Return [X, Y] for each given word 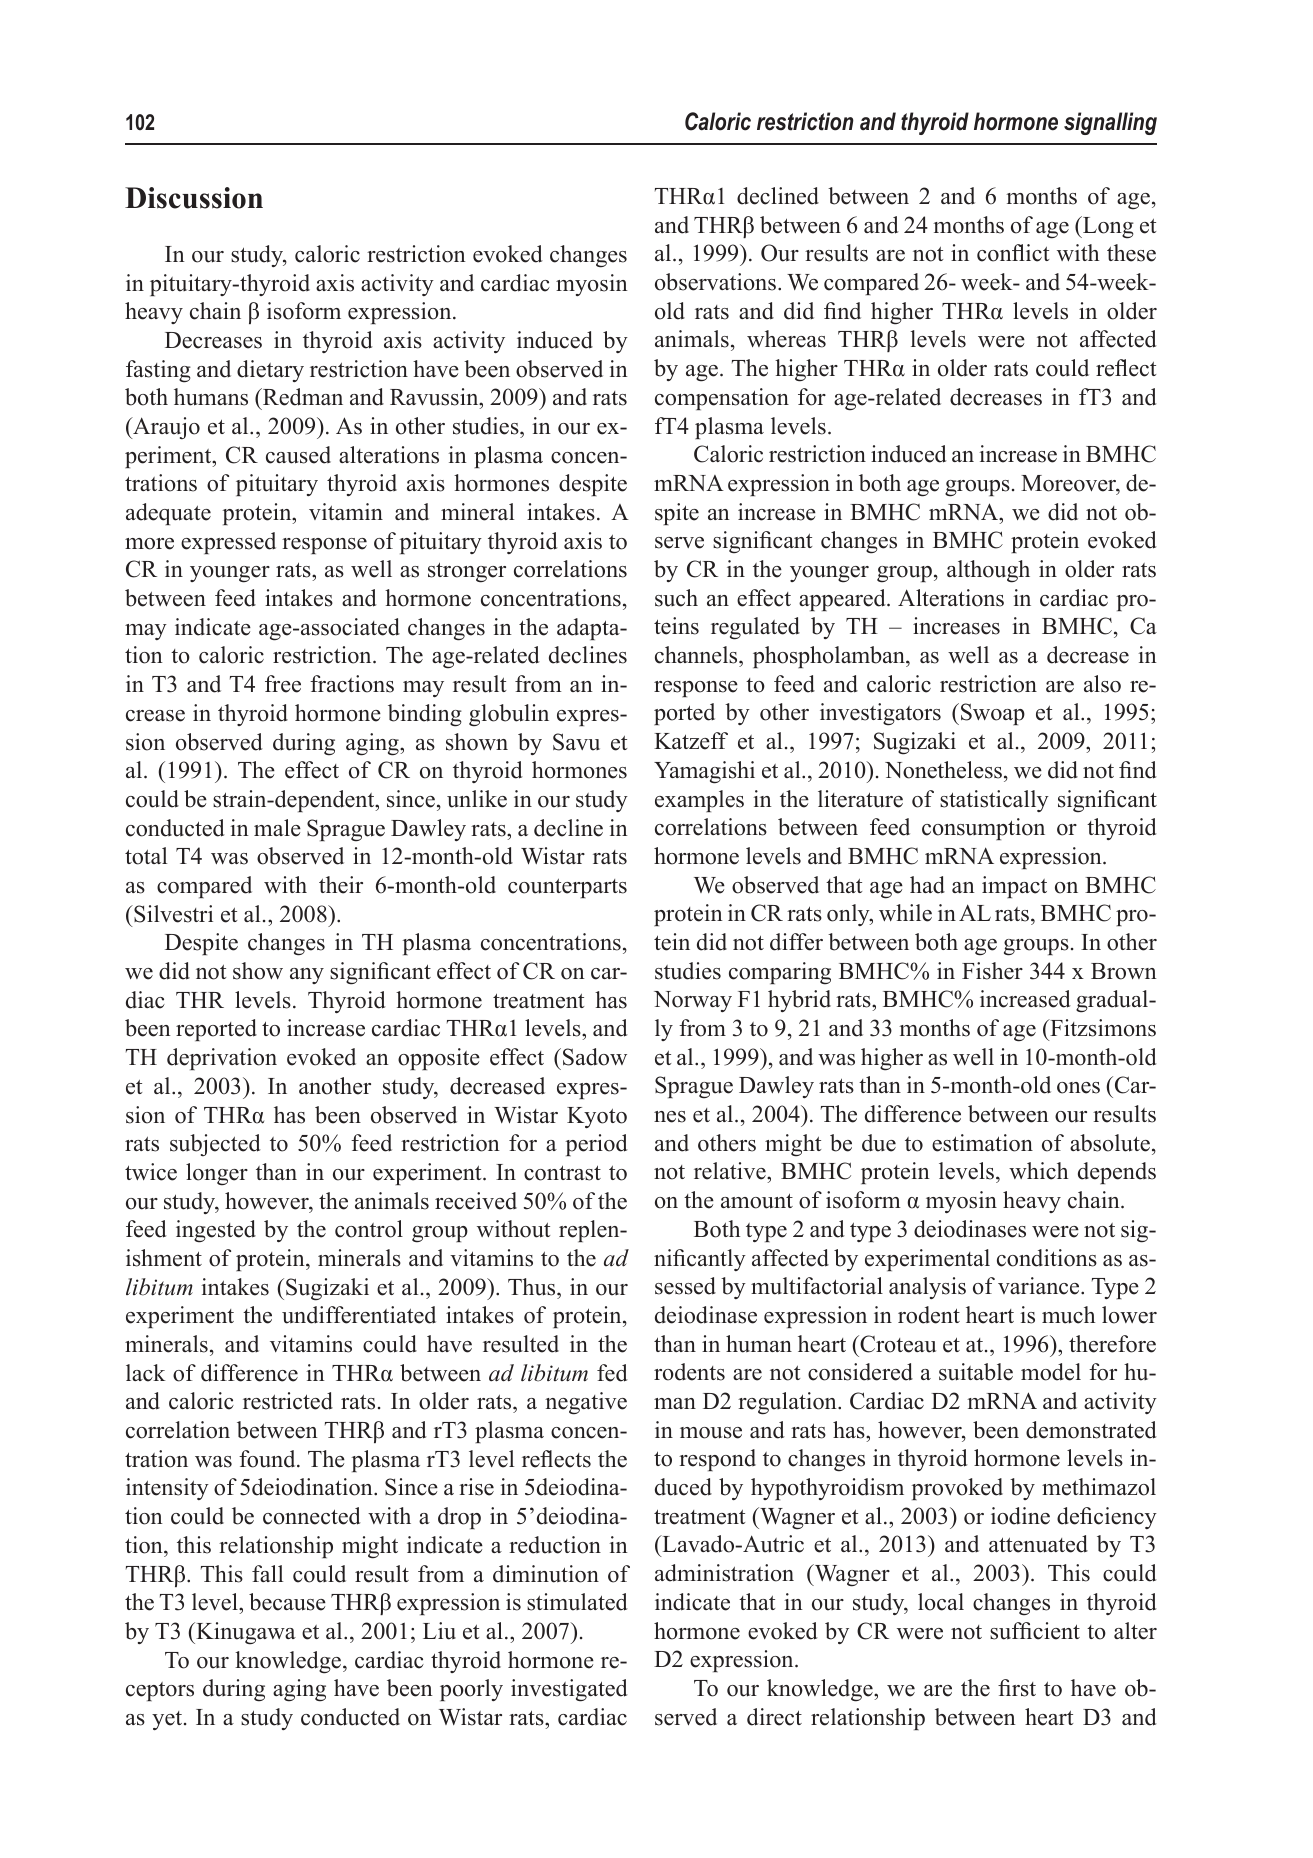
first [1017, 1688]
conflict [1013, 253]
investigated [569, 1690]
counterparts [567, 888]
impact [1014, 887]
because [287, 1602]
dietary [270, 371]
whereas [786, 339]
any [307, 976]
